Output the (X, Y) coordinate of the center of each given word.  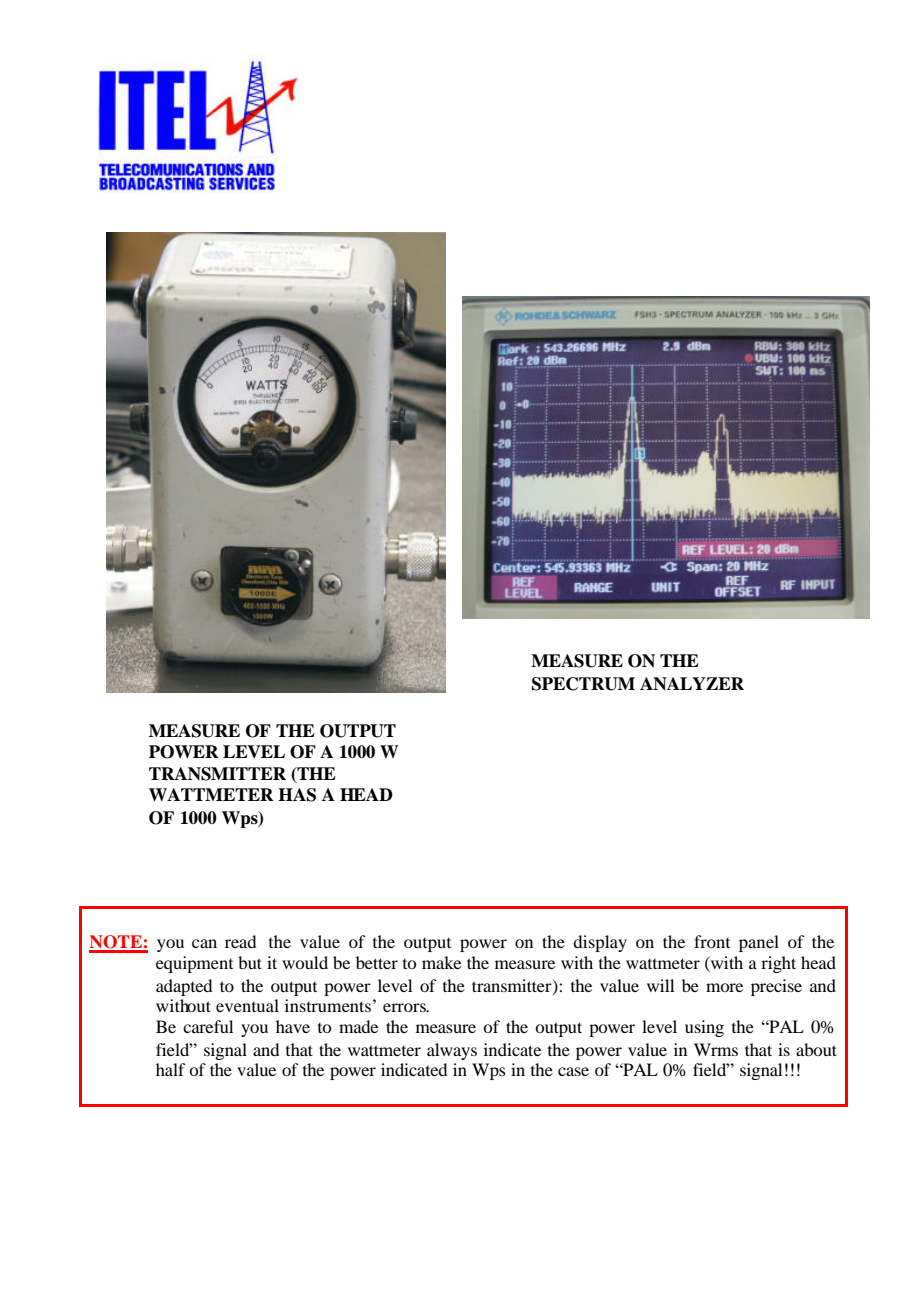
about (816, 1049)
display (600, 943)
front (712, 941)
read (240, 941)
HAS (297, 795)
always (452, 1051)
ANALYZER (692, 684)
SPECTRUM (583, 684)
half (170, 1069)
